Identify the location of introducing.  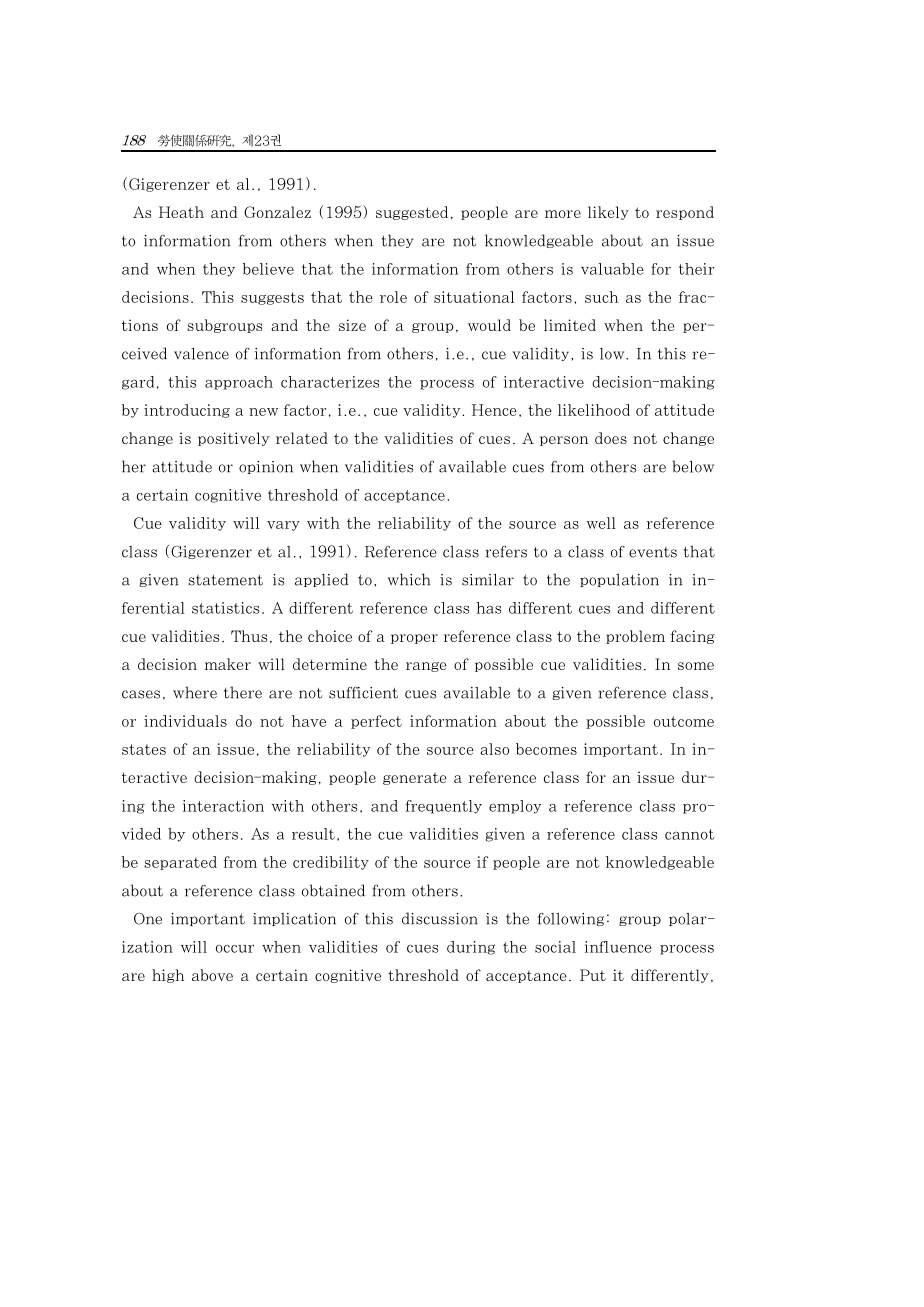
(191, 411).
